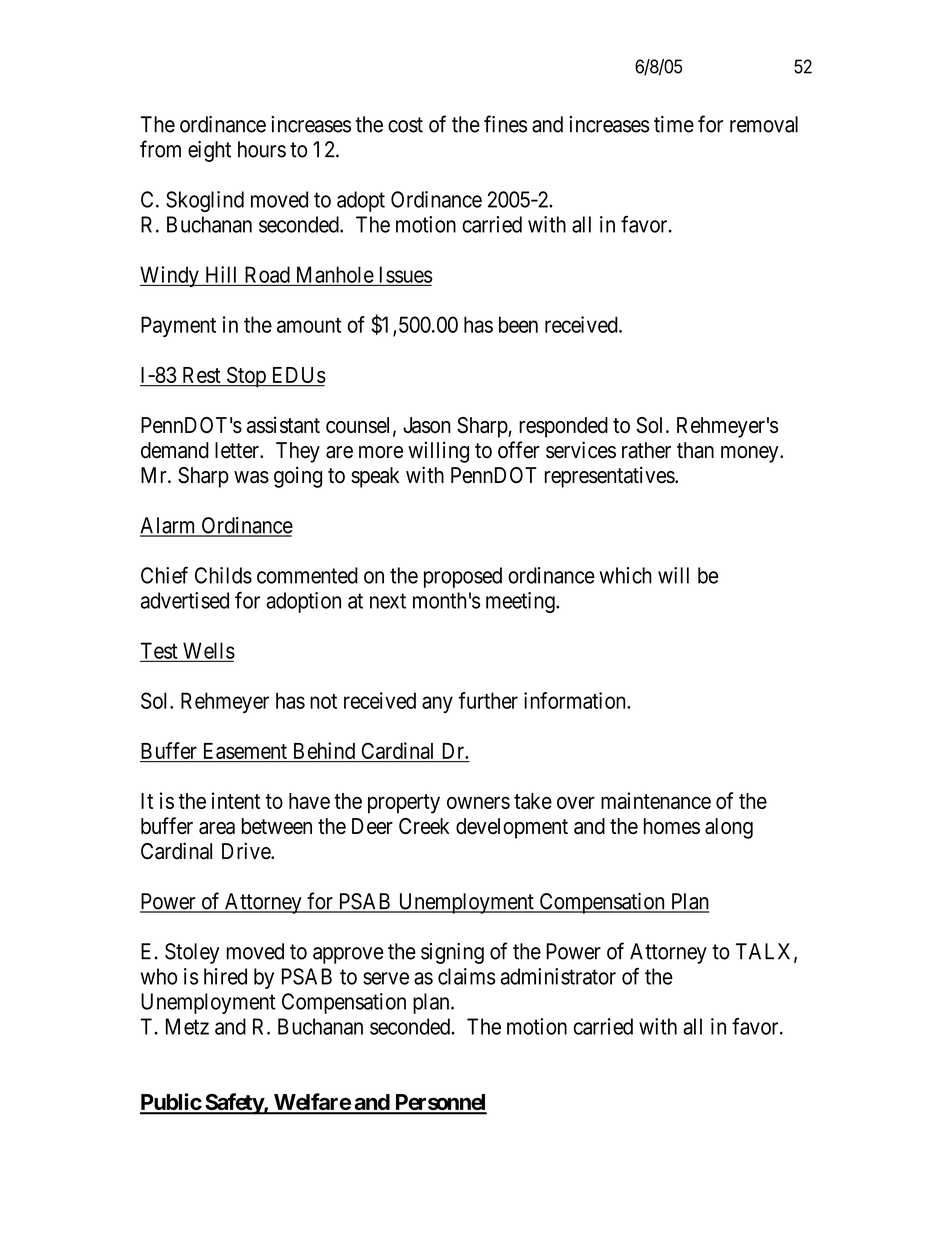 The height and width of the document is (1233, 952). Describe the element at coordinates (505, 124) in the document. I see `fines` at that location.
